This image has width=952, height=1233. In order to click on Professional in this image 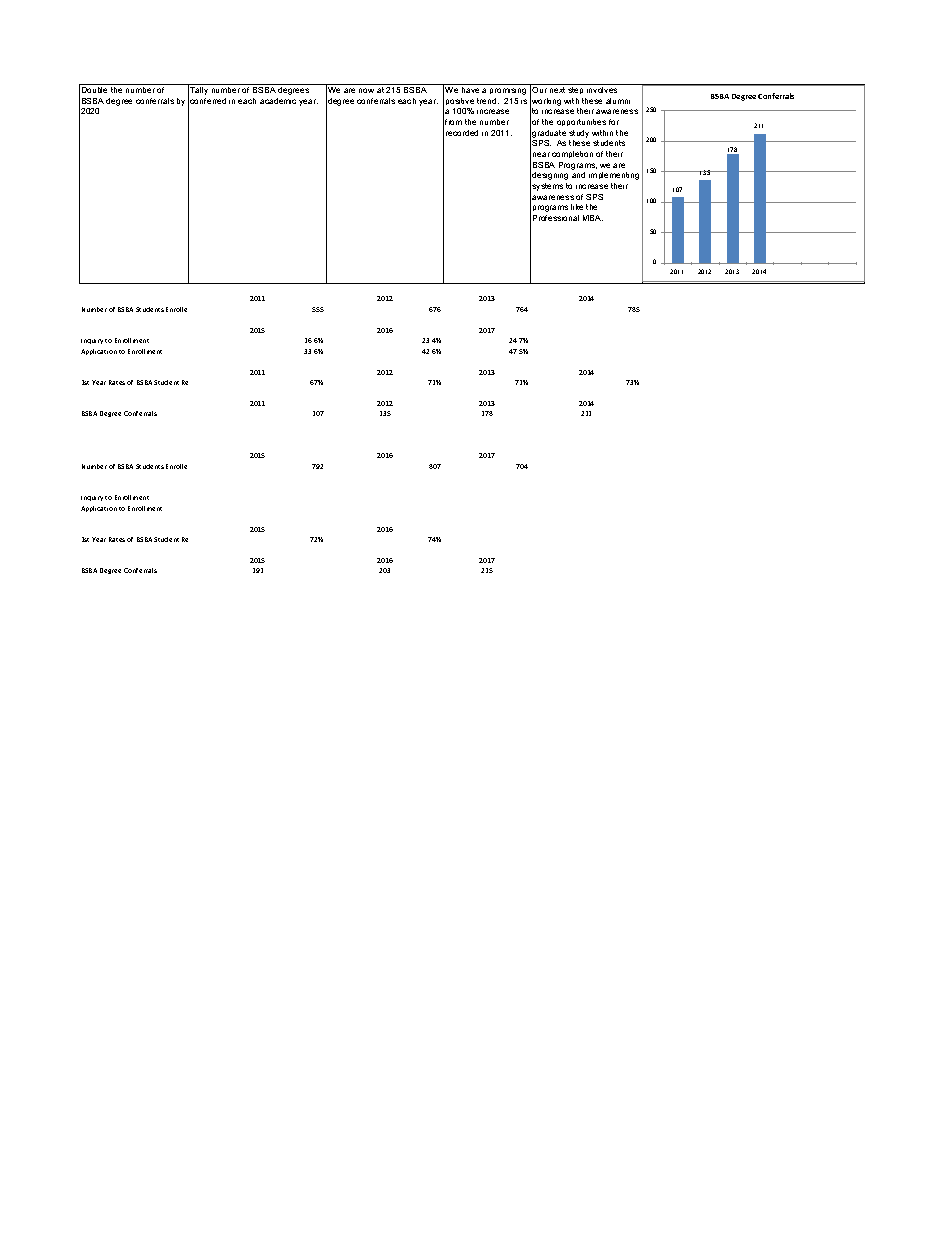, I will do `click(556, 218)`.
